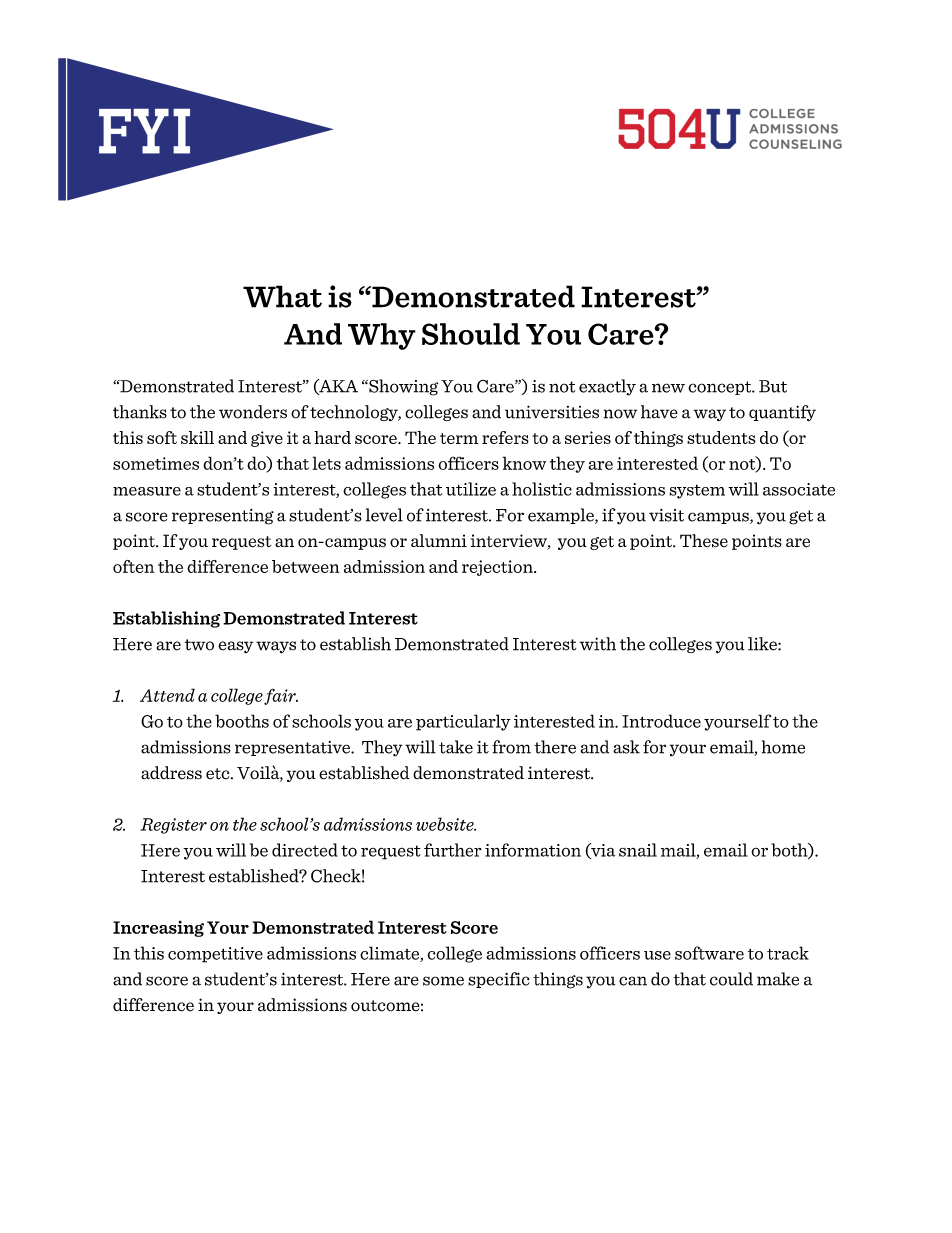 The image size is (952, 1233). What do you see at coordinates (223, 517) in the screenshot?
I see `representing` at bounding box center [223, 517].
